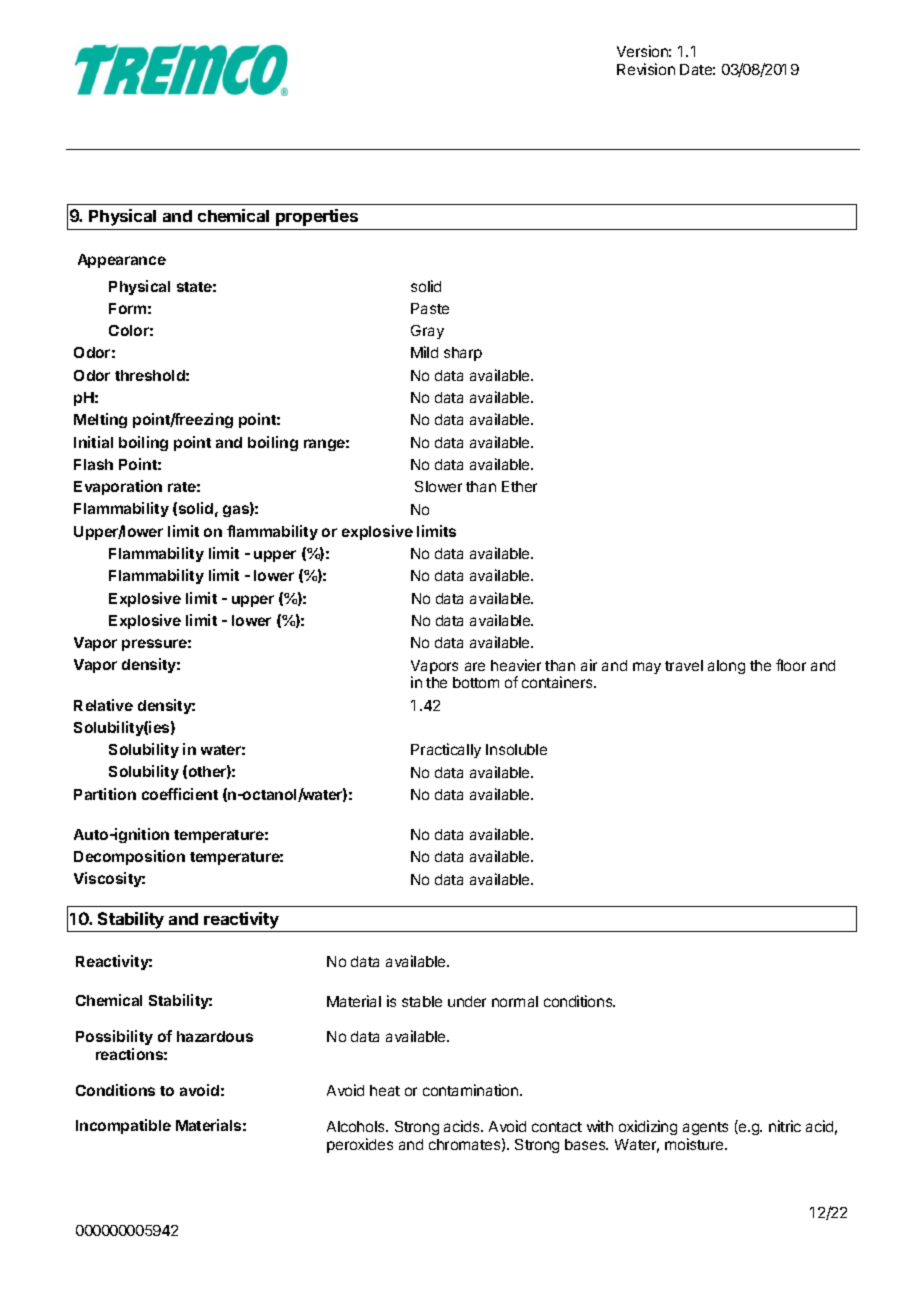  Describe the element at coordinates (684, 665) in the screenshot. I see `travel` at that location.
